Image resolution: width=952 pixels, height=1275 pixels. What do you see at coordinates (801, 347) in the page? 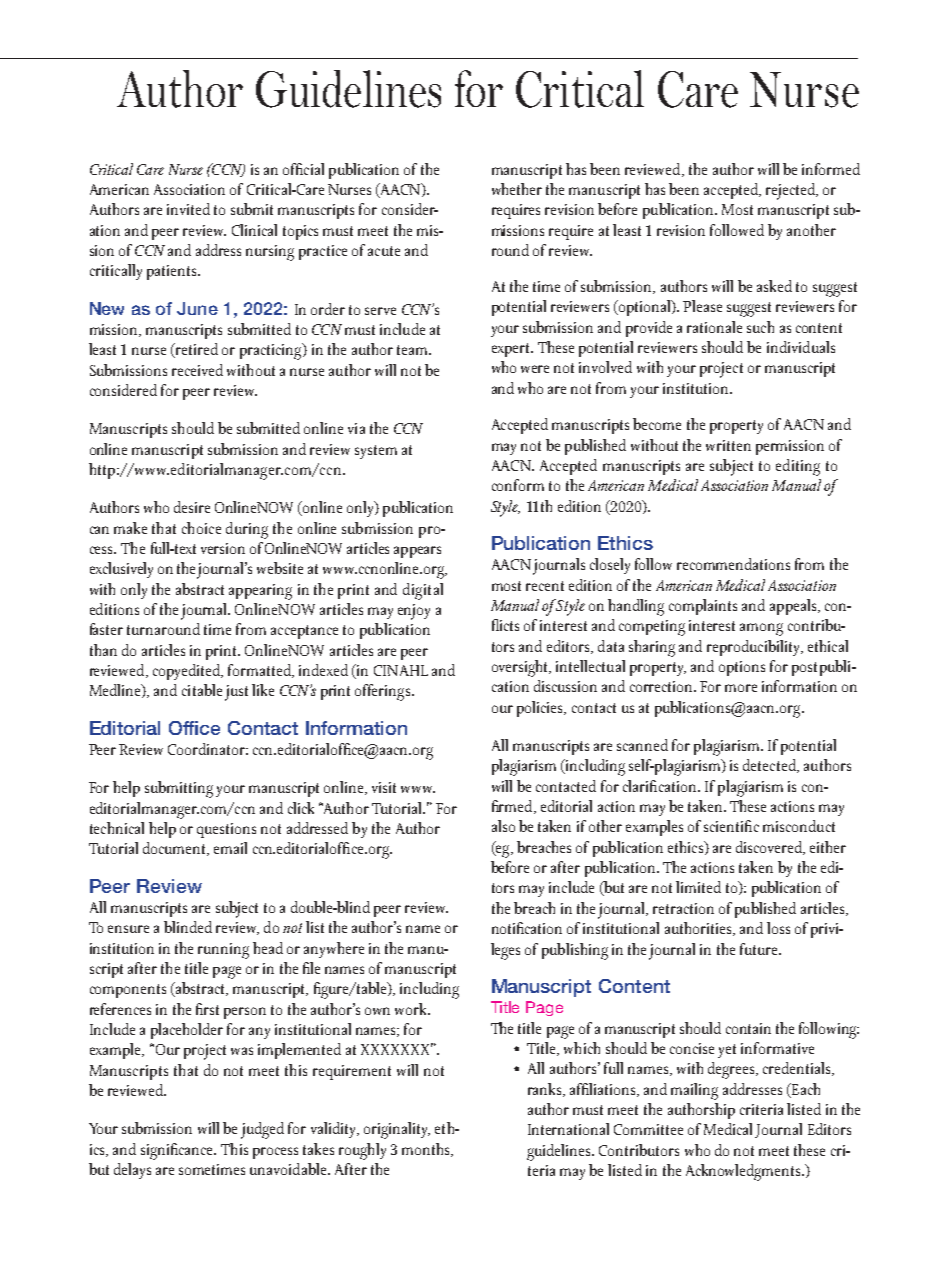
I see `individuals` at bounding box center [801, 347].
